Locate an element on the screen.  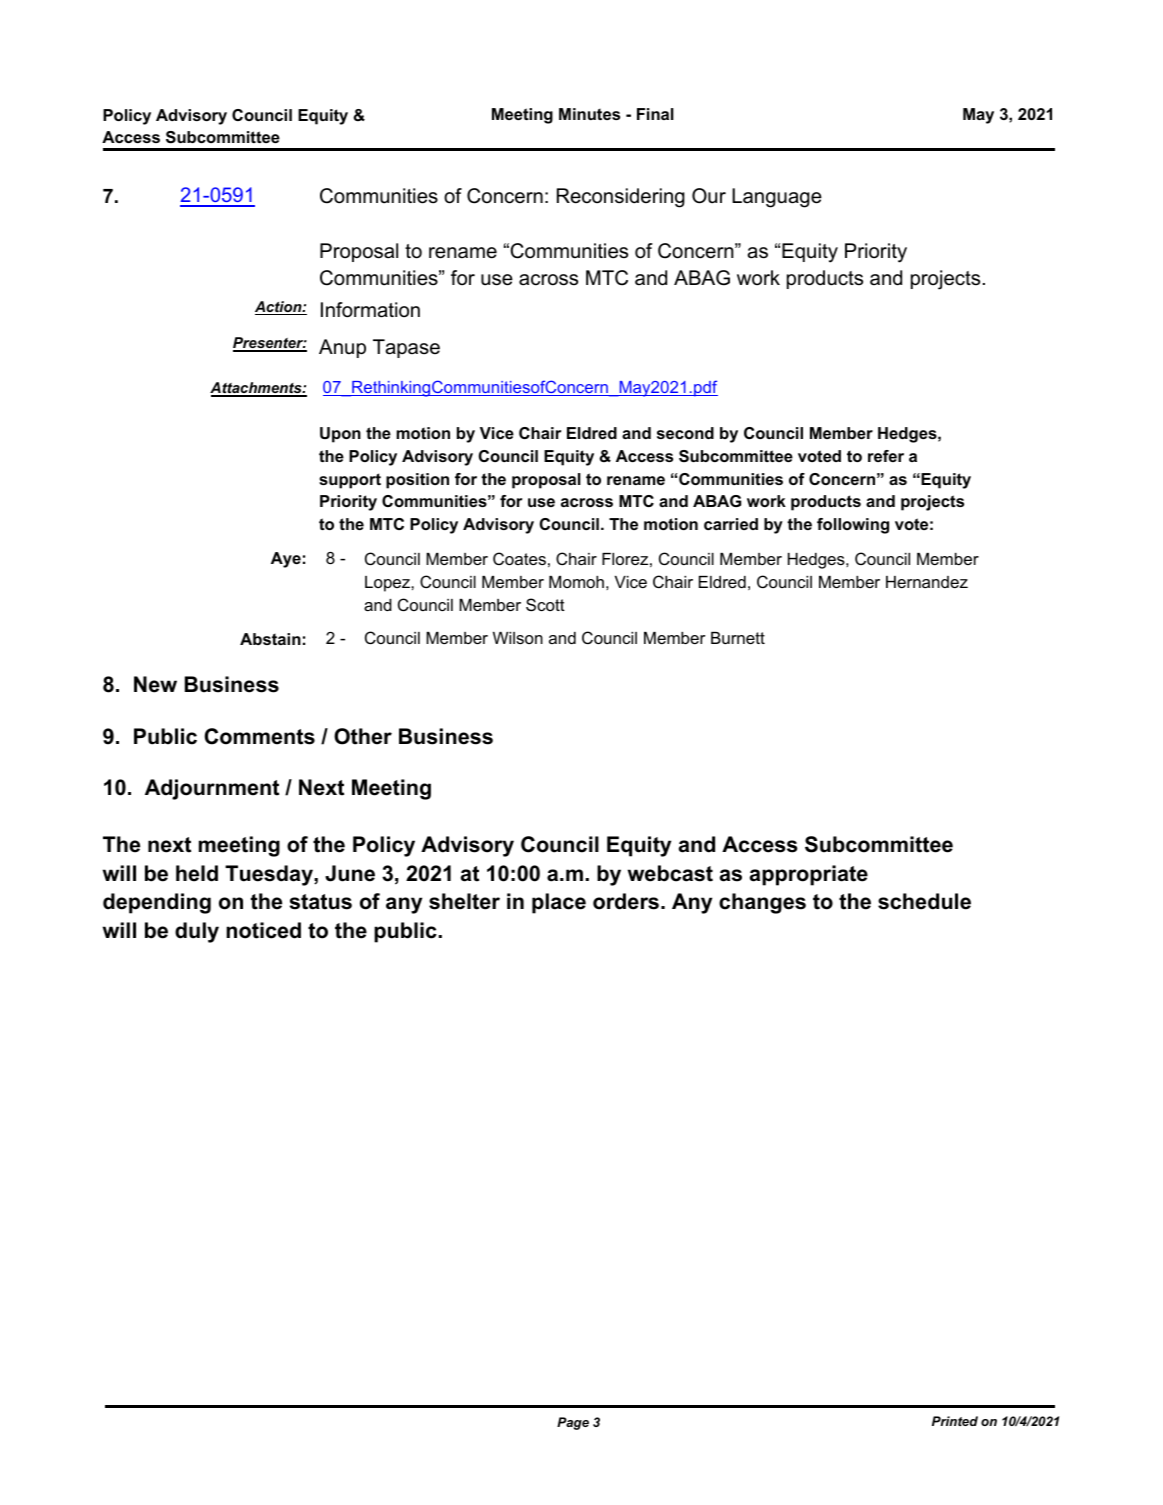
appropriate is located at coordinates (809, 875).
